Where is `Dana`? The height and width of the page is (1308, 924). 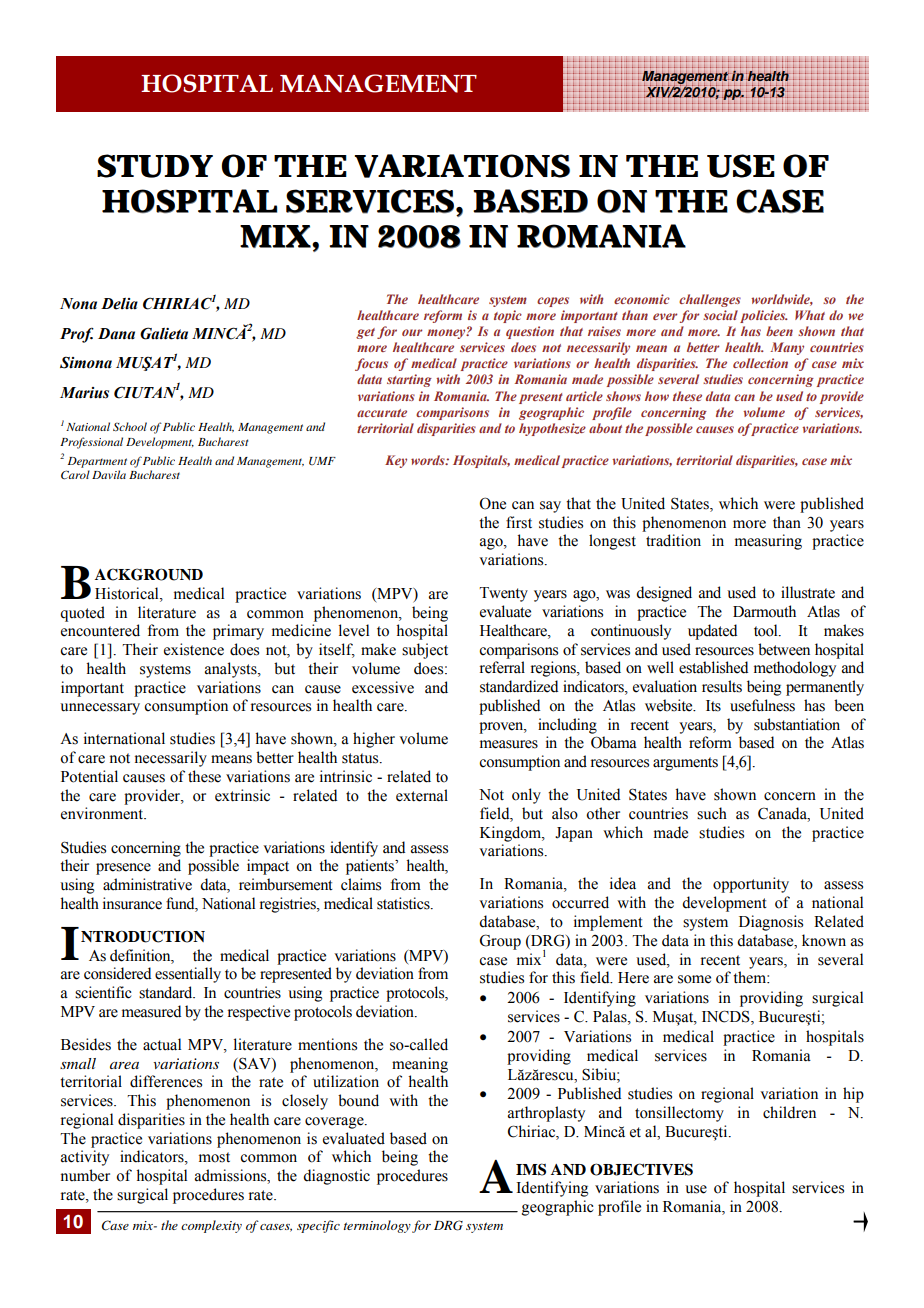 Dana is located at coordinates (116, 334).
